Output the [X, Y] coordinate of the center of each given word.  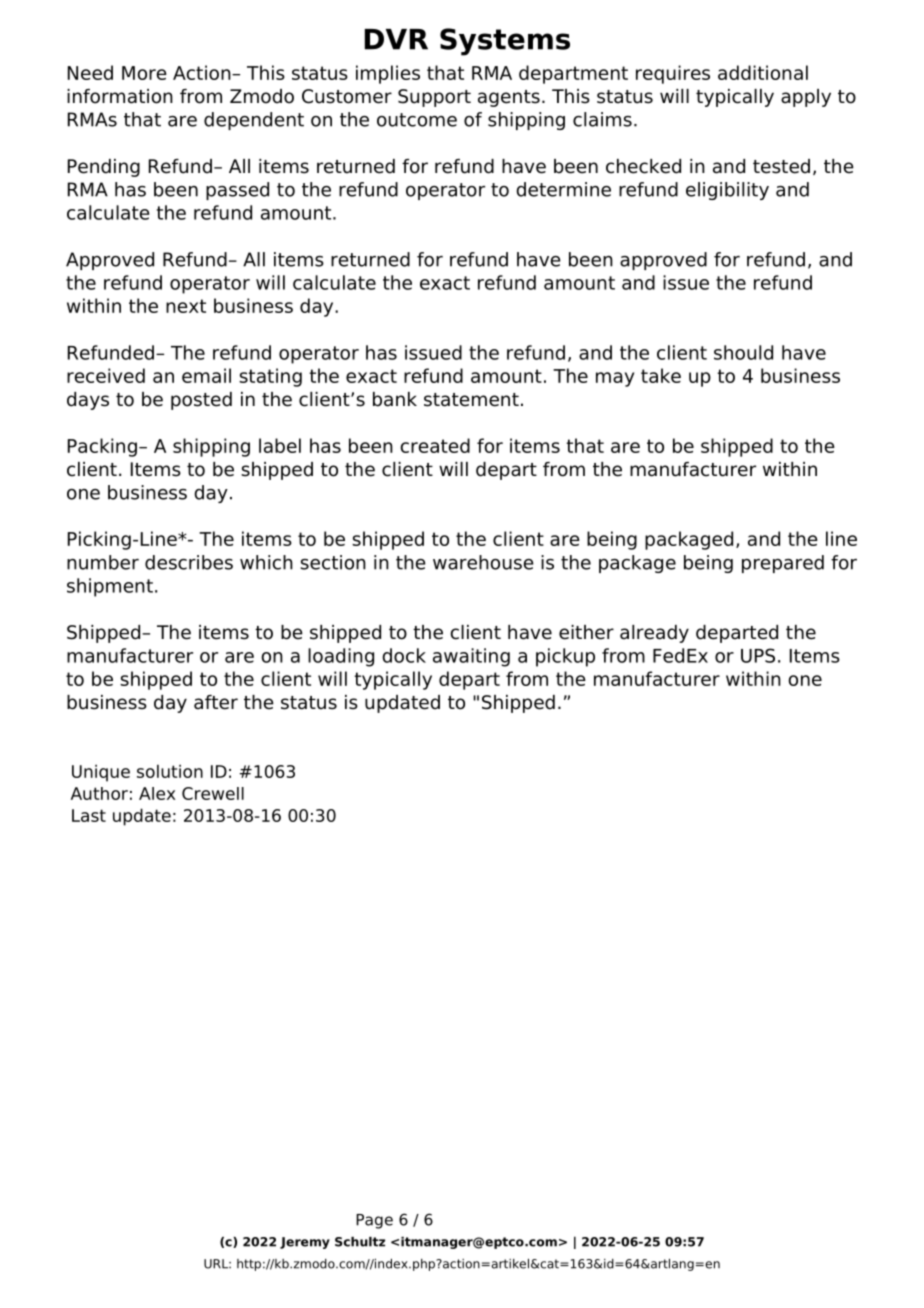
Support [434, 98]
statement [471, 400]
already [654, 634]
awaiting [471, 657]
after [216, 702]
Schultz [360, 1242]
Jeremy [305, 1243]
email [206, 375]
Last [89, 815]
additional [763, 72]
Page [374, 1221]
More [144, 73]
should [743, 352]
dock [404, 655]
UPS [758, 655]
